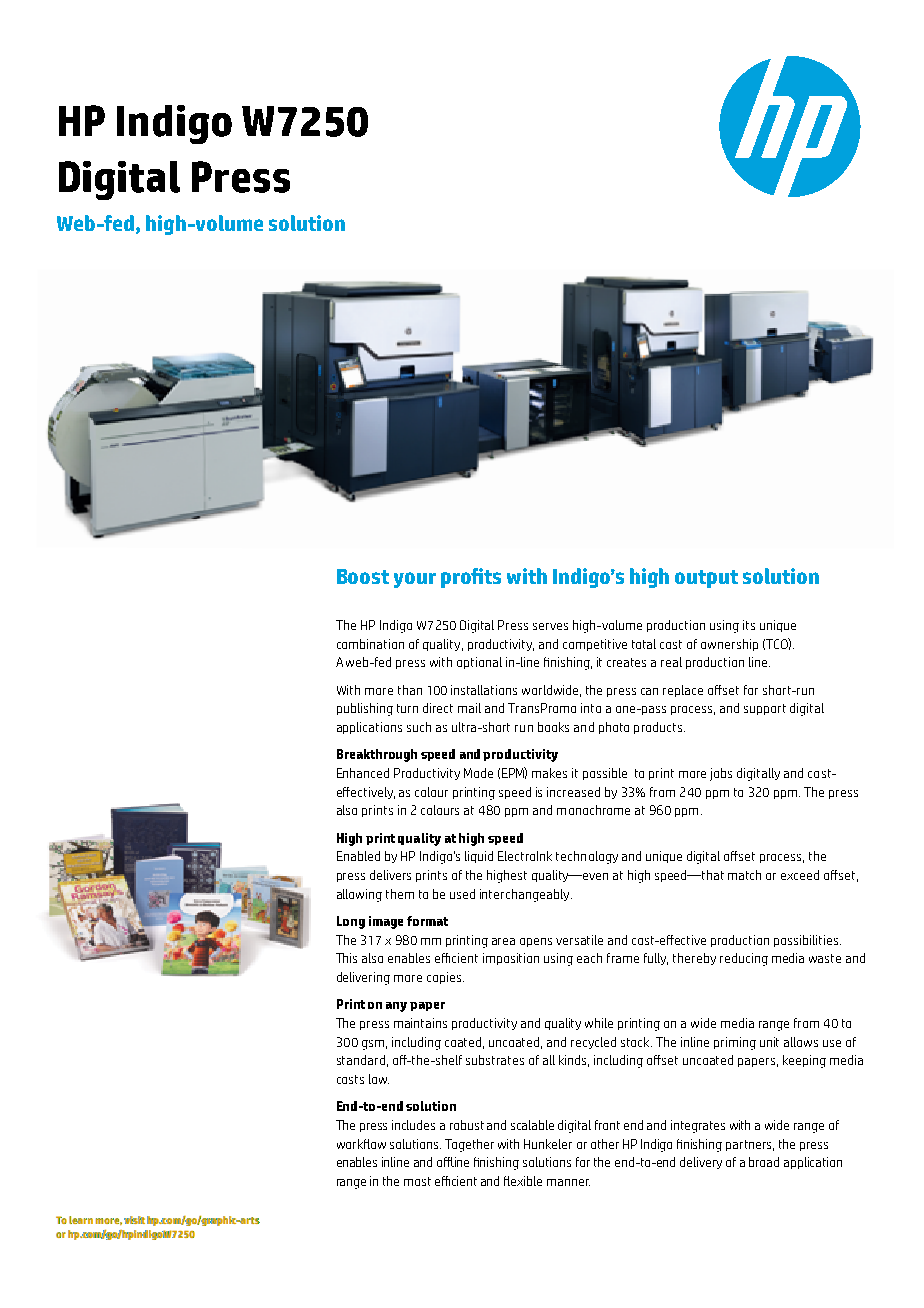  What do you see at coordinates (721, 774) in the image?
I see `jobs` at bounding box center [721, 774].
